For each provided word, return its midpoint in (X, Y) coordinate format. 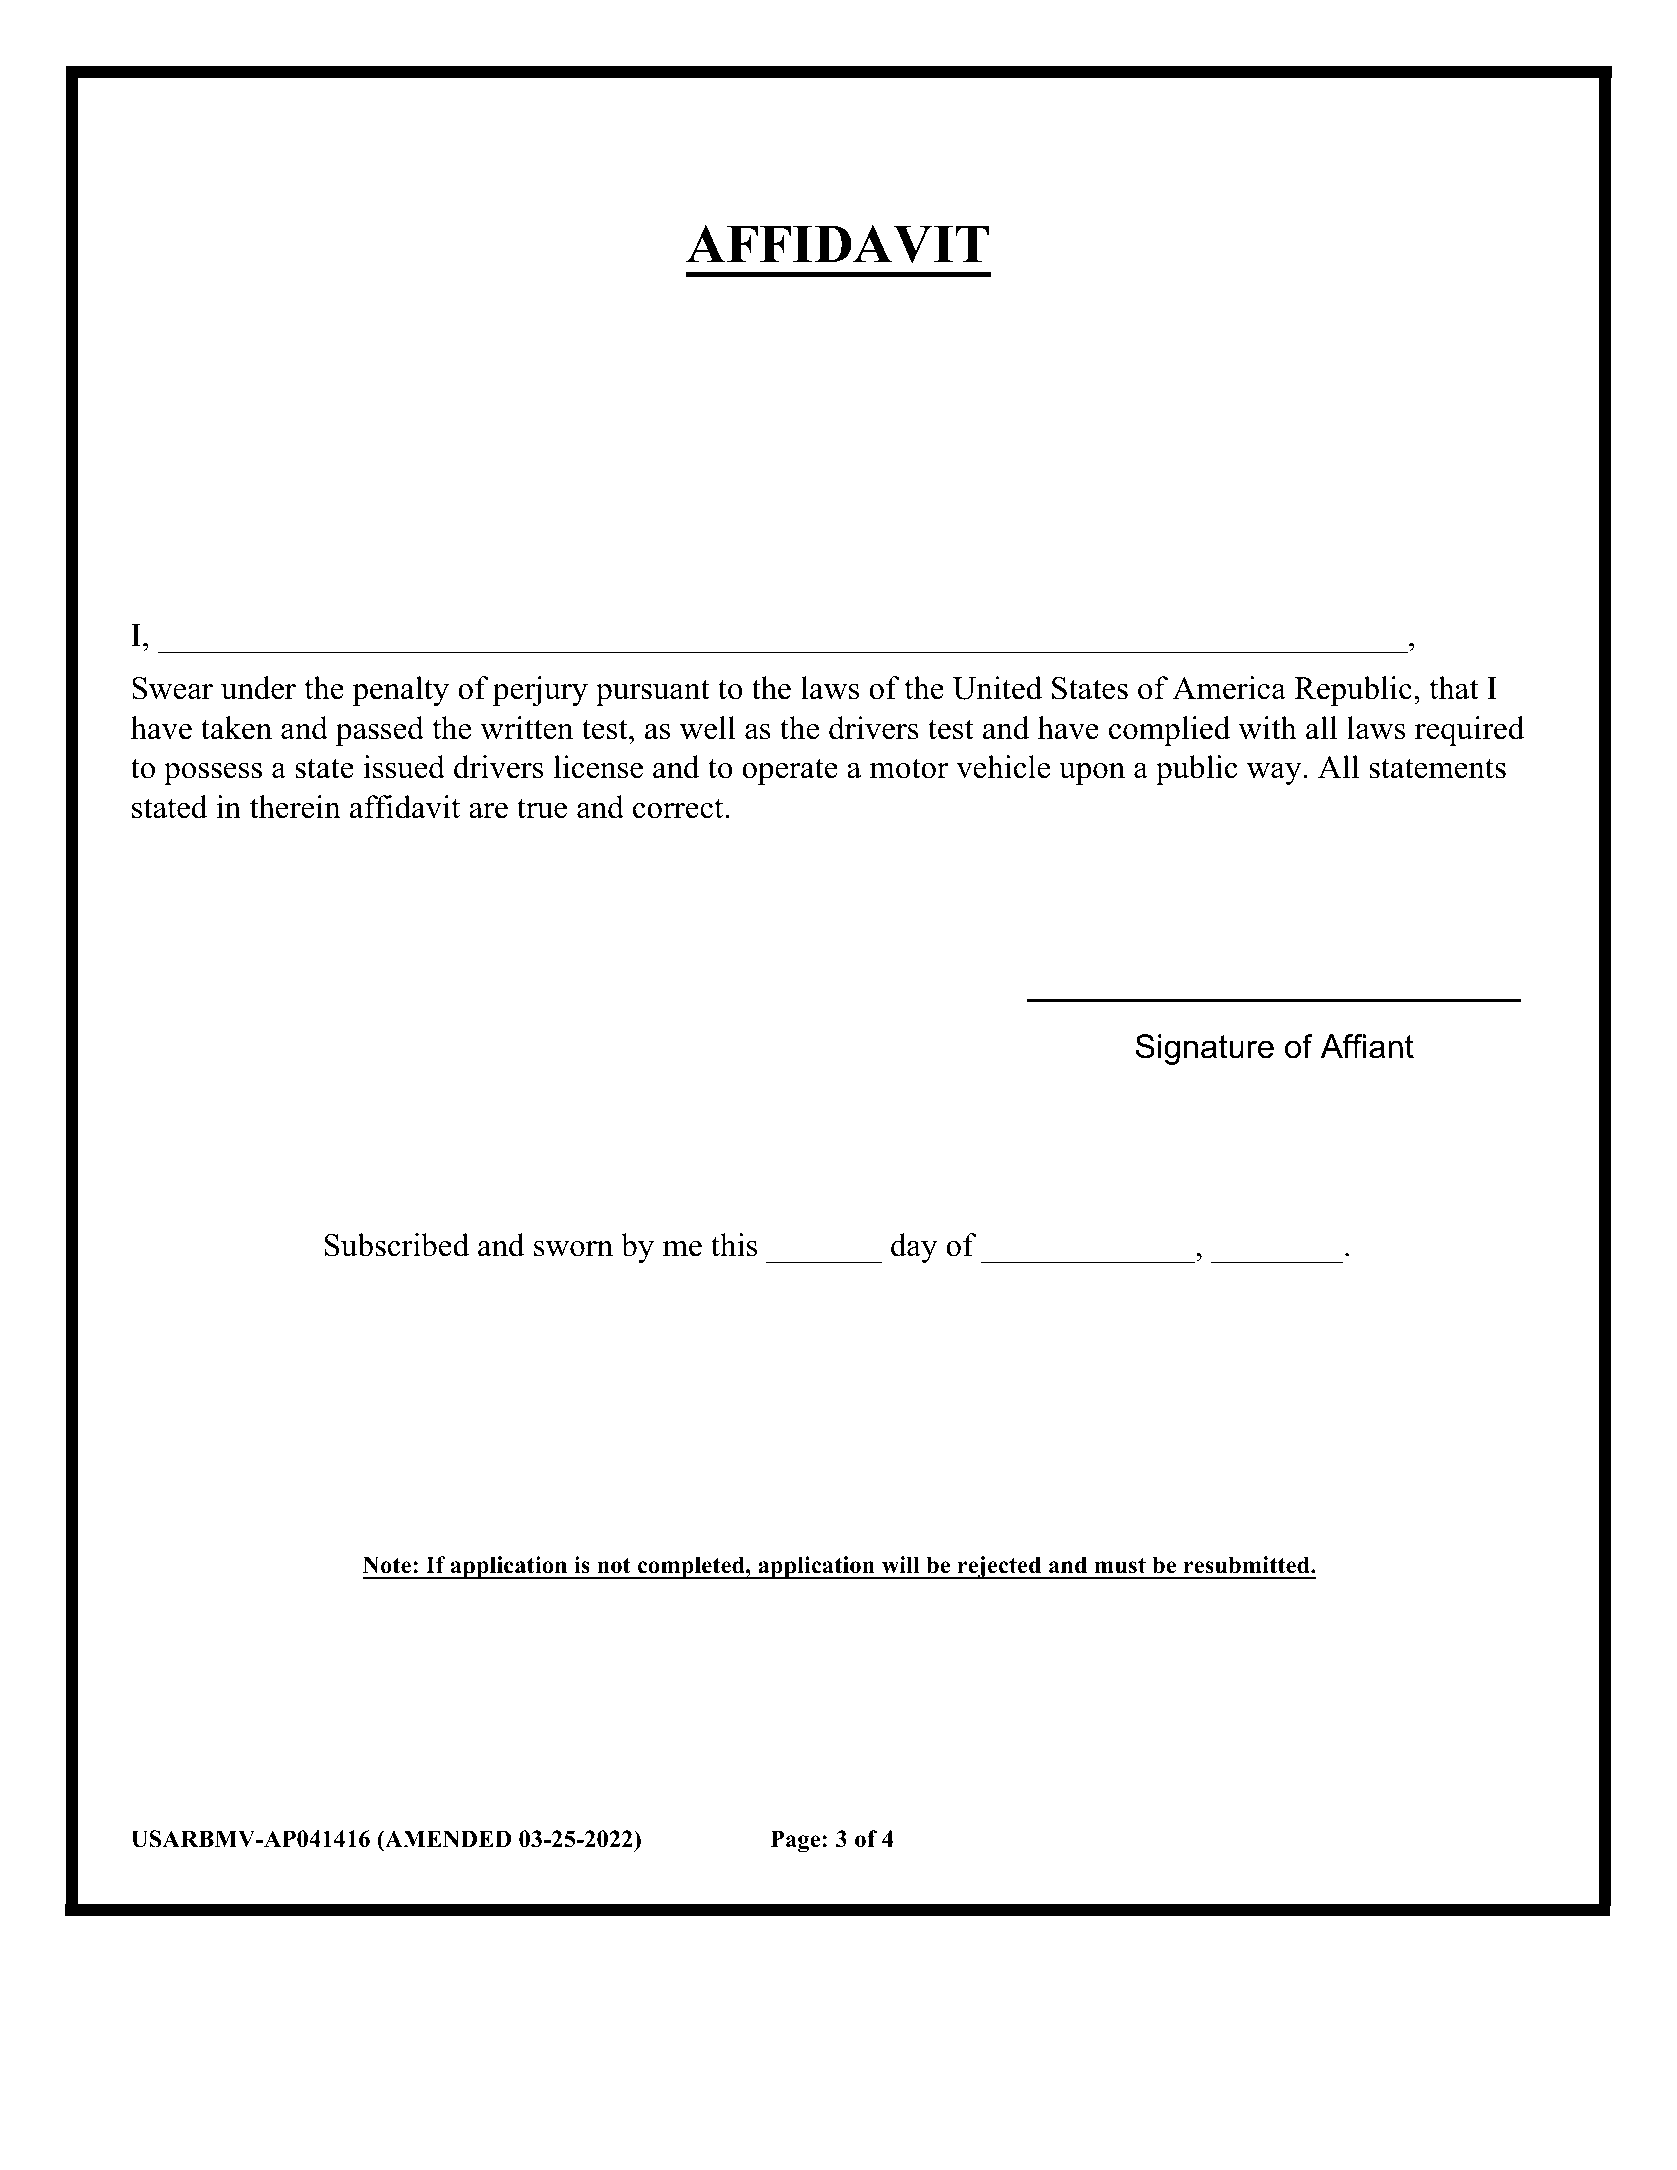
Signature (1205, 1049)
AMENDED (447, 1839)
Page (797, 1841)
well (707, 728)
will (901, 1565)
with (1267, 728)
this (734, 1245)
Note (387, 1565)
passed (380, 731)
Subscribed (397, 1245)
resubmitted (1248, 1565)
